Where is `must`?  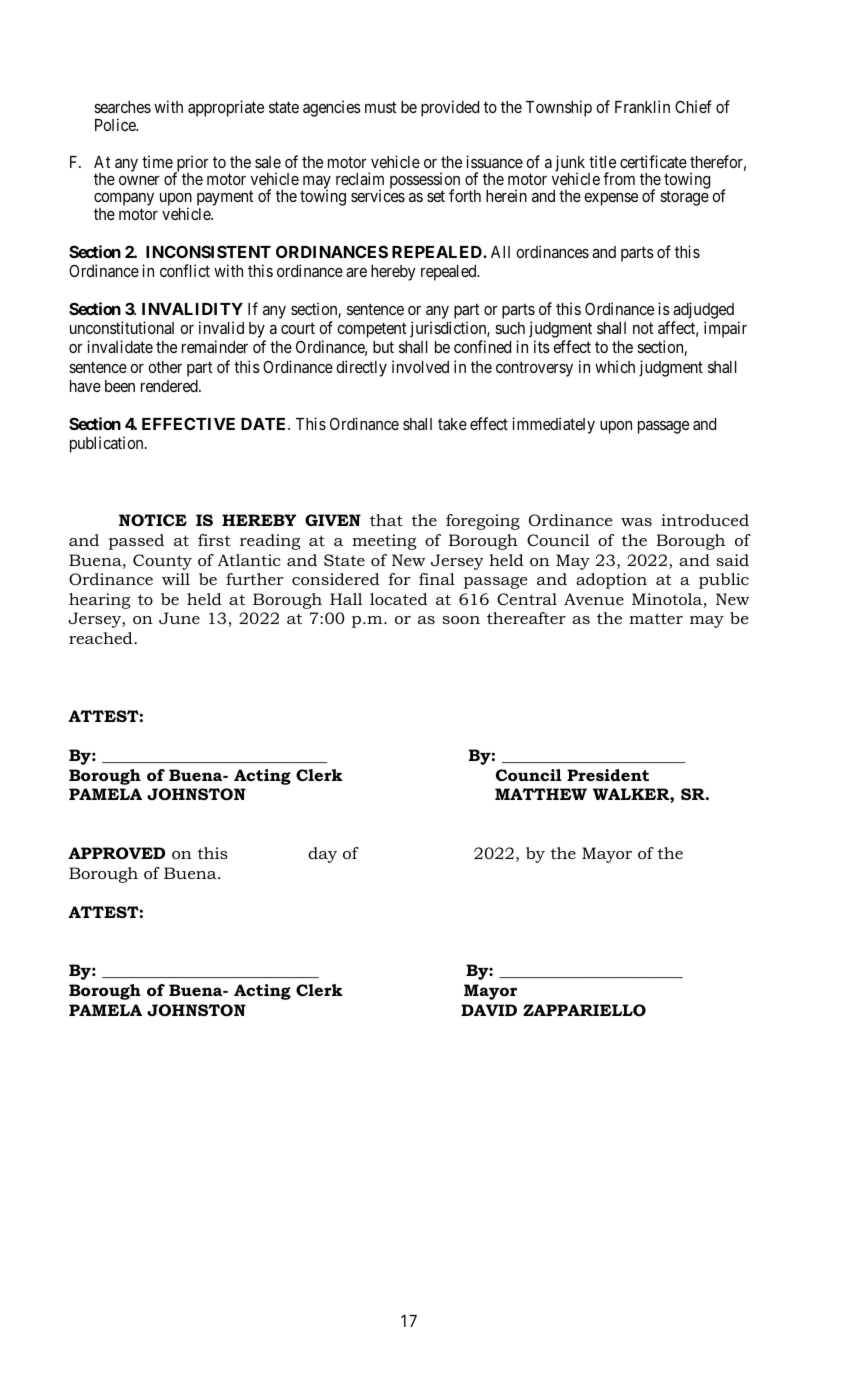 must is located at coordinates (380, 107).
